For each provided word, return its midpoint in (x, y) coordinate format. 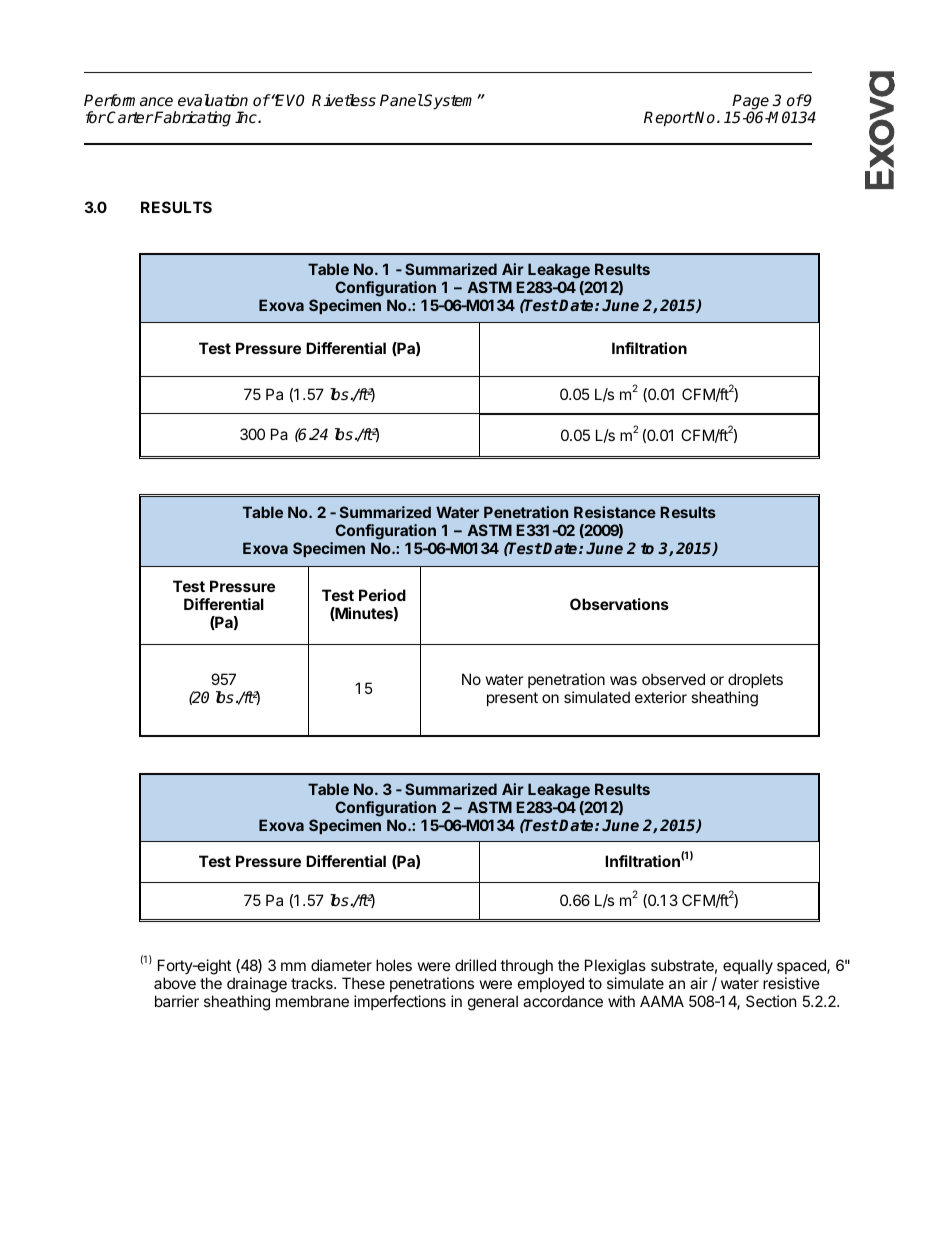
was (623, 680)
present (512, 699)
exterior (661, 697)
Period (382, 595)
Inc (247, 117)
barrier (177, 1001)
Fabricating (192, 119)
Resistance (615, 512)
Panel (401, 100)
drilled (475, 965)
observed (673, 679)
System (451, 102)
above (175, 983)
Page (752, 103)
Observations (619, 604)
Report (669, 119)
